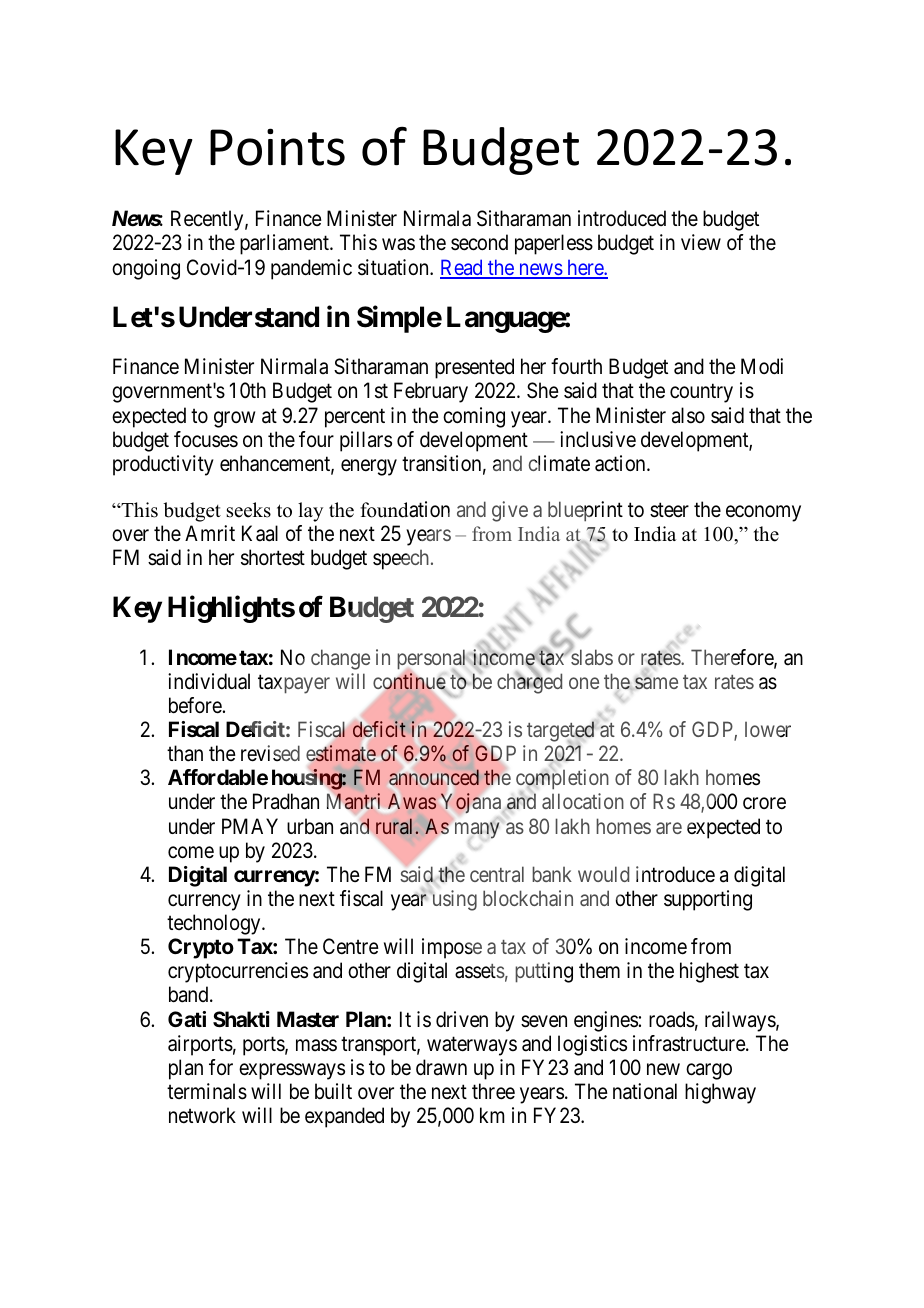 This page has width=924, height=1308. Describe the element at coordinates (669, 828) in the page. I see `are` at that location.
